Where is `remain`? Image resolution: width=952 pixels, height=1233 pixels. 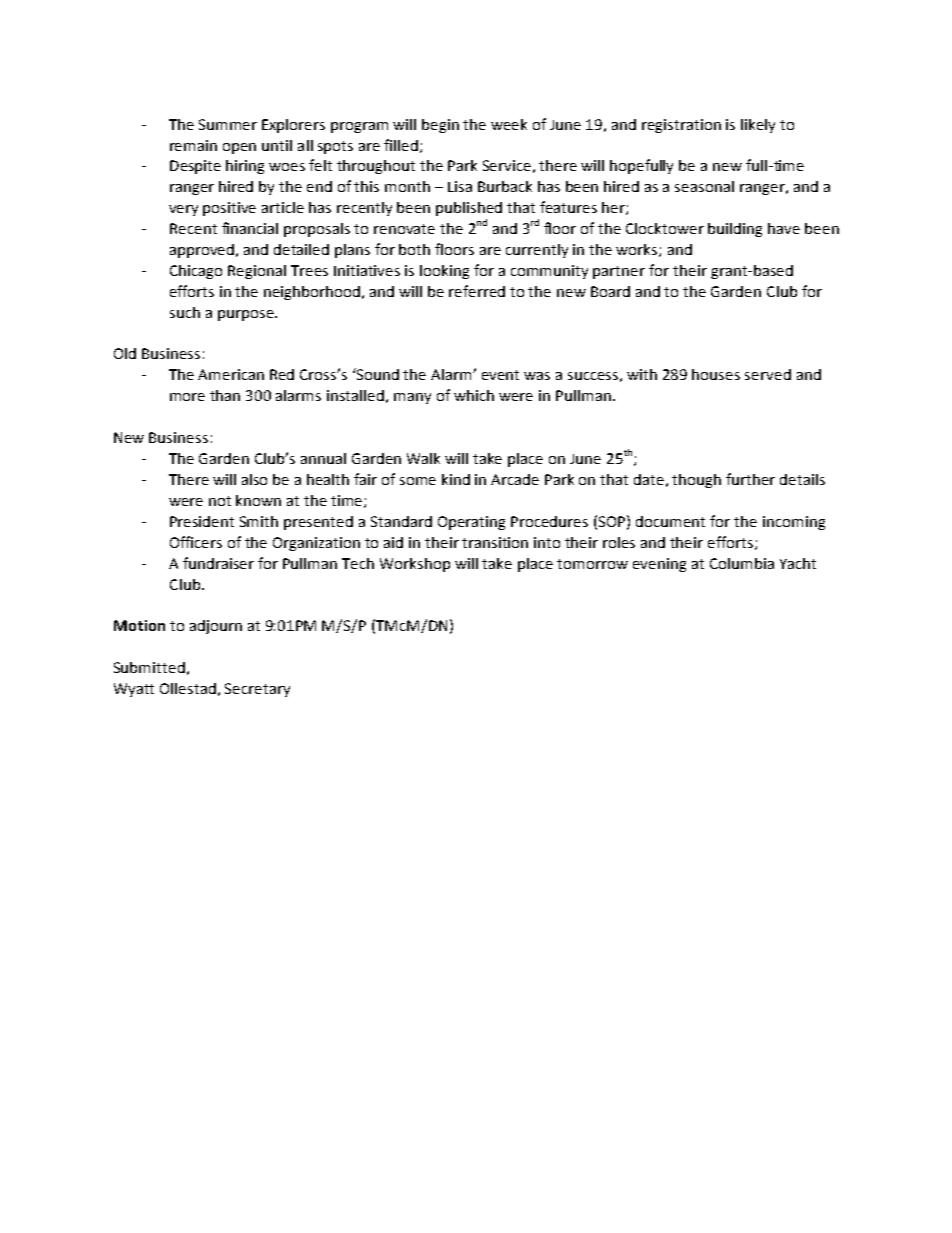
remain is located at coordinates (193, 145).
